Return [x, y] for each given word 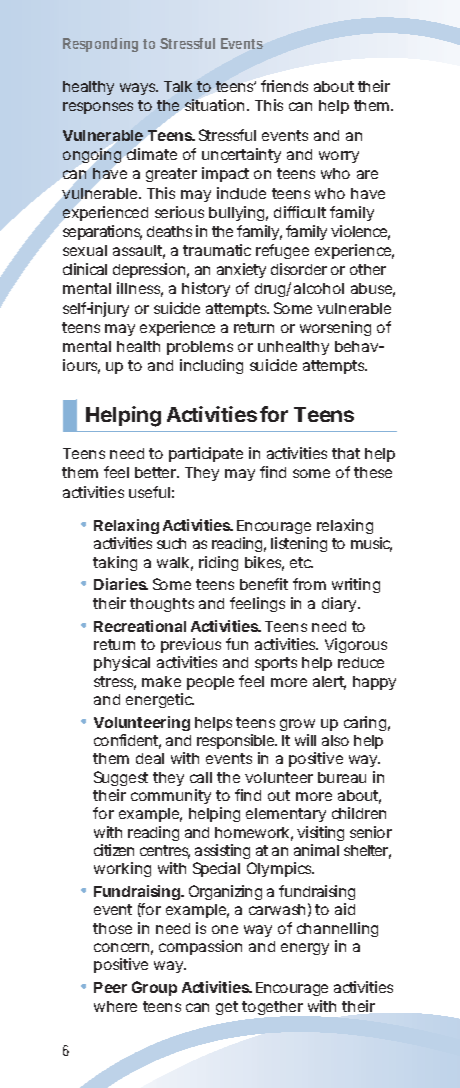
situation [214, 105]
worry [339, 157]
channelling [337, 929]
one [225, 929]
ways [138, 89]
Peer [110, 987]
